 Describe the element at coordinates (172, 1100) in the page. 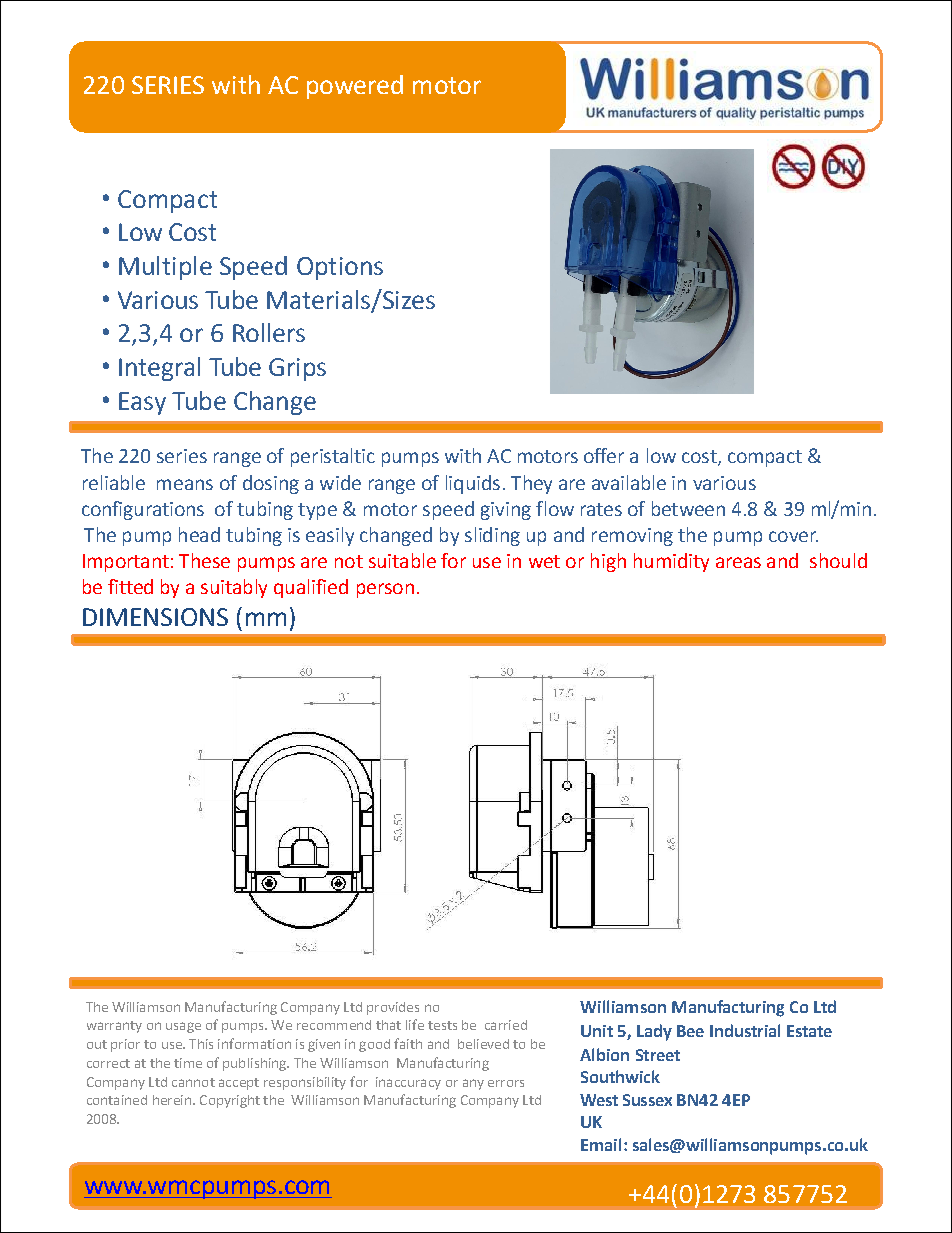

I see `herein` at that location.
